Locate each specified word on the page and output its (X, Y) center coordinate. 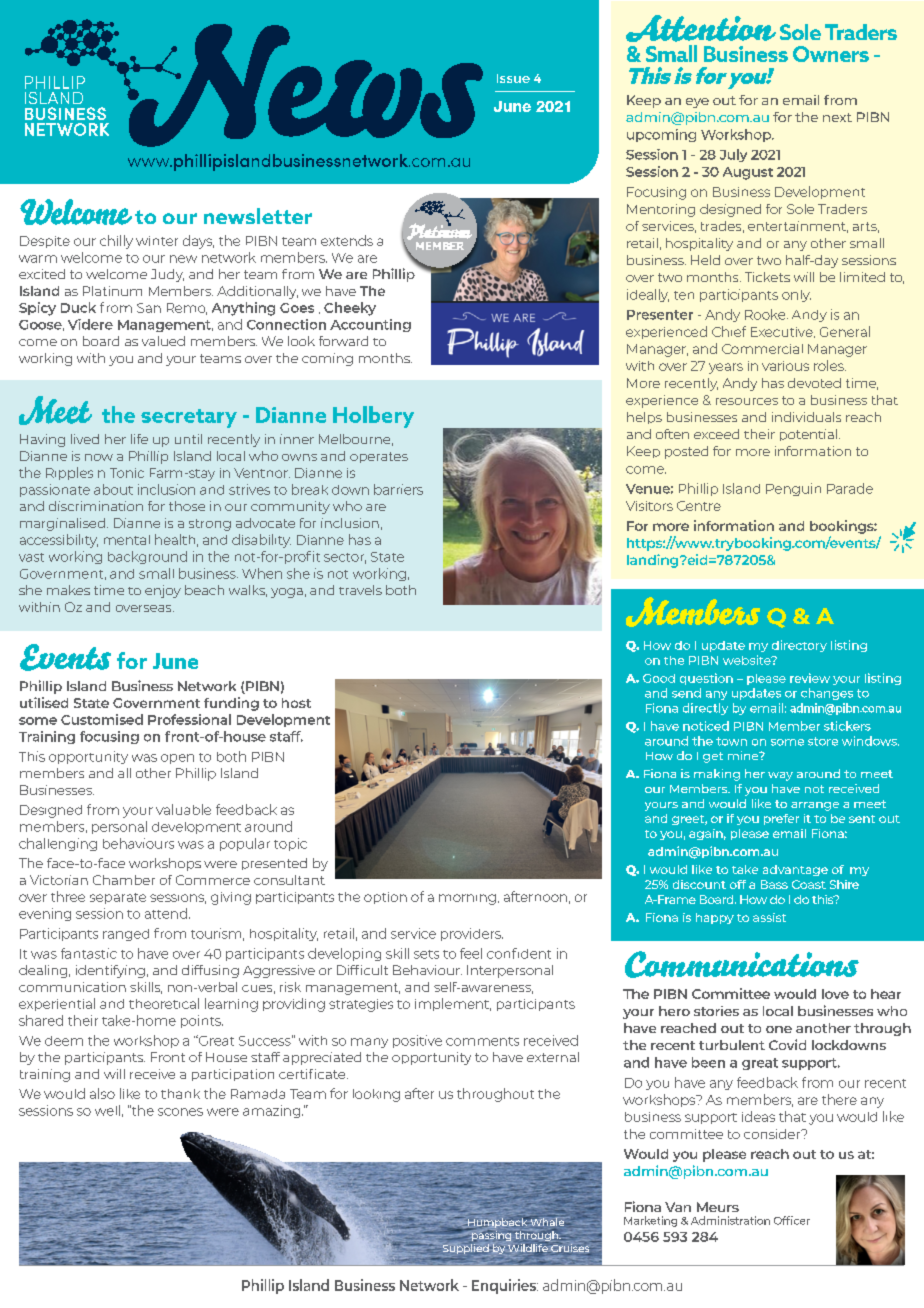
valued (163, 341)
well (107, 1110)
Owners (831, 54)
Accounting (370, 325)
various (785, 366)
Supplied (466, 1250)
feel (471, 953)
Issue (513, 78)
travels (360, 590)
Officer (792, 1220)
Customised (102, 719)
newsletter (258, 216)
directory (799, 646)
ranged (126, 935)
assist (769, 917)
